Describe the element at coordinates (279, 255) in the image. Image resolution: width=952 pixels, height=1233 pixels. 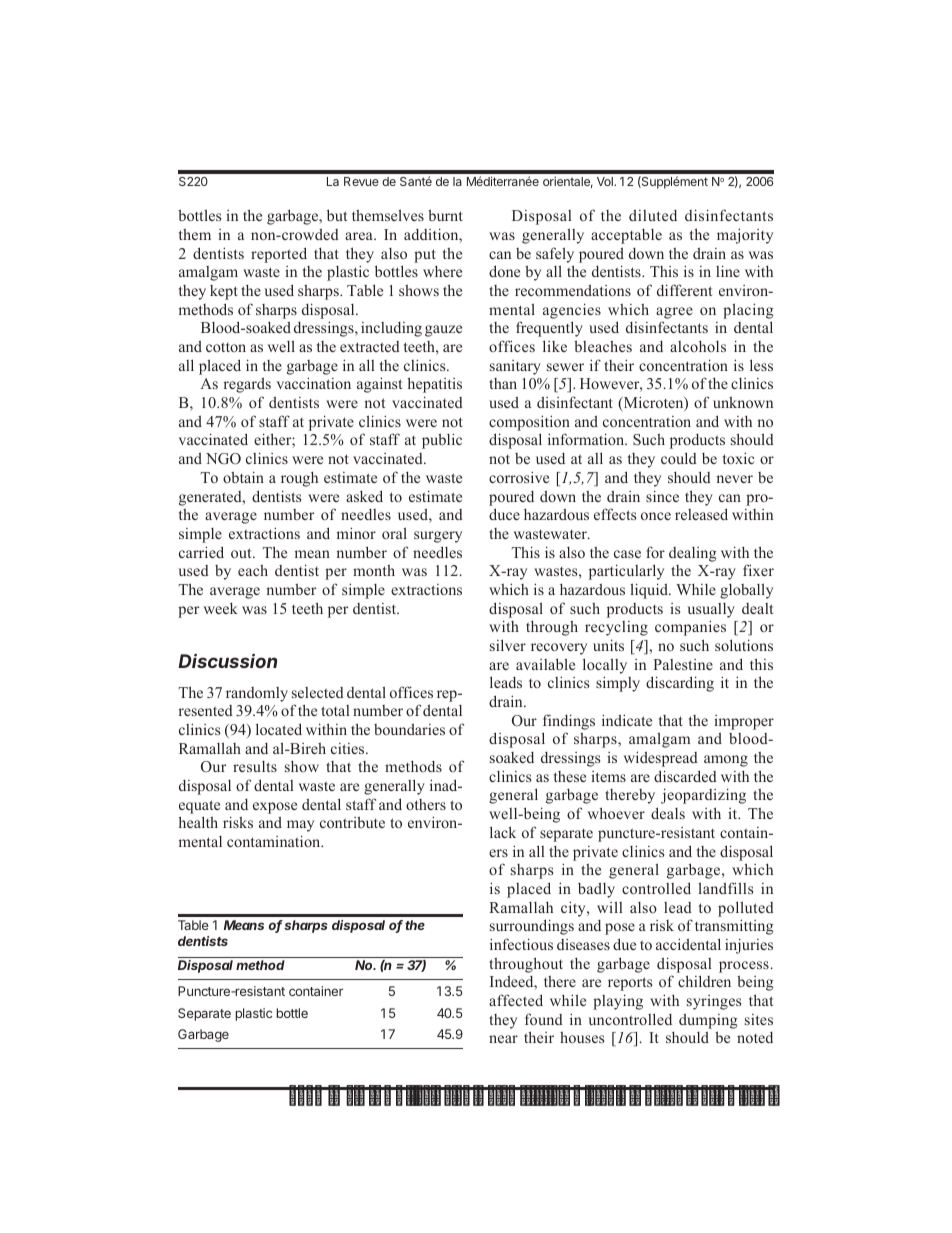
I see `reported` at that location.
